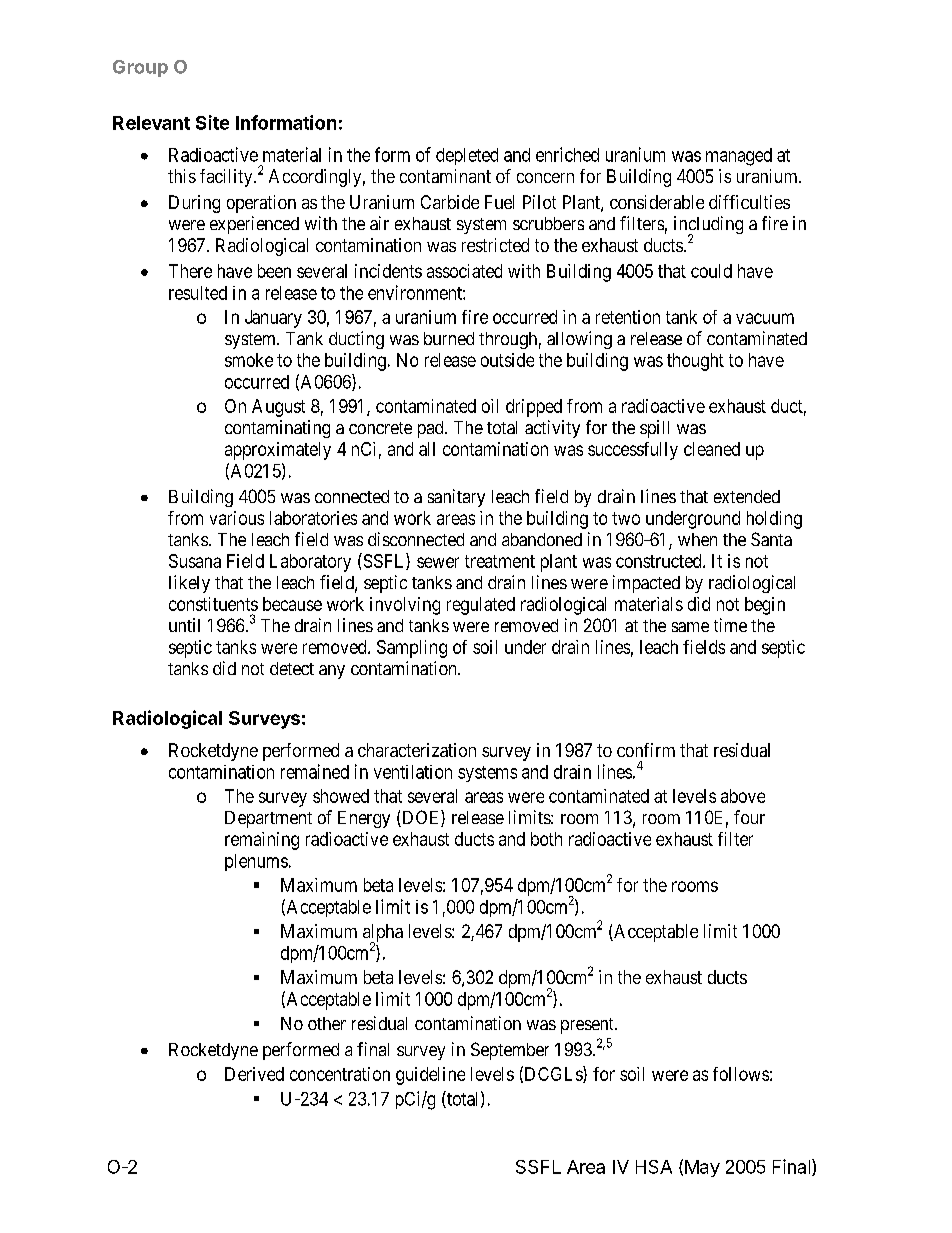  Describe the element at coordinates (268, 819) in the screenshot. I see `Department` at that location.
